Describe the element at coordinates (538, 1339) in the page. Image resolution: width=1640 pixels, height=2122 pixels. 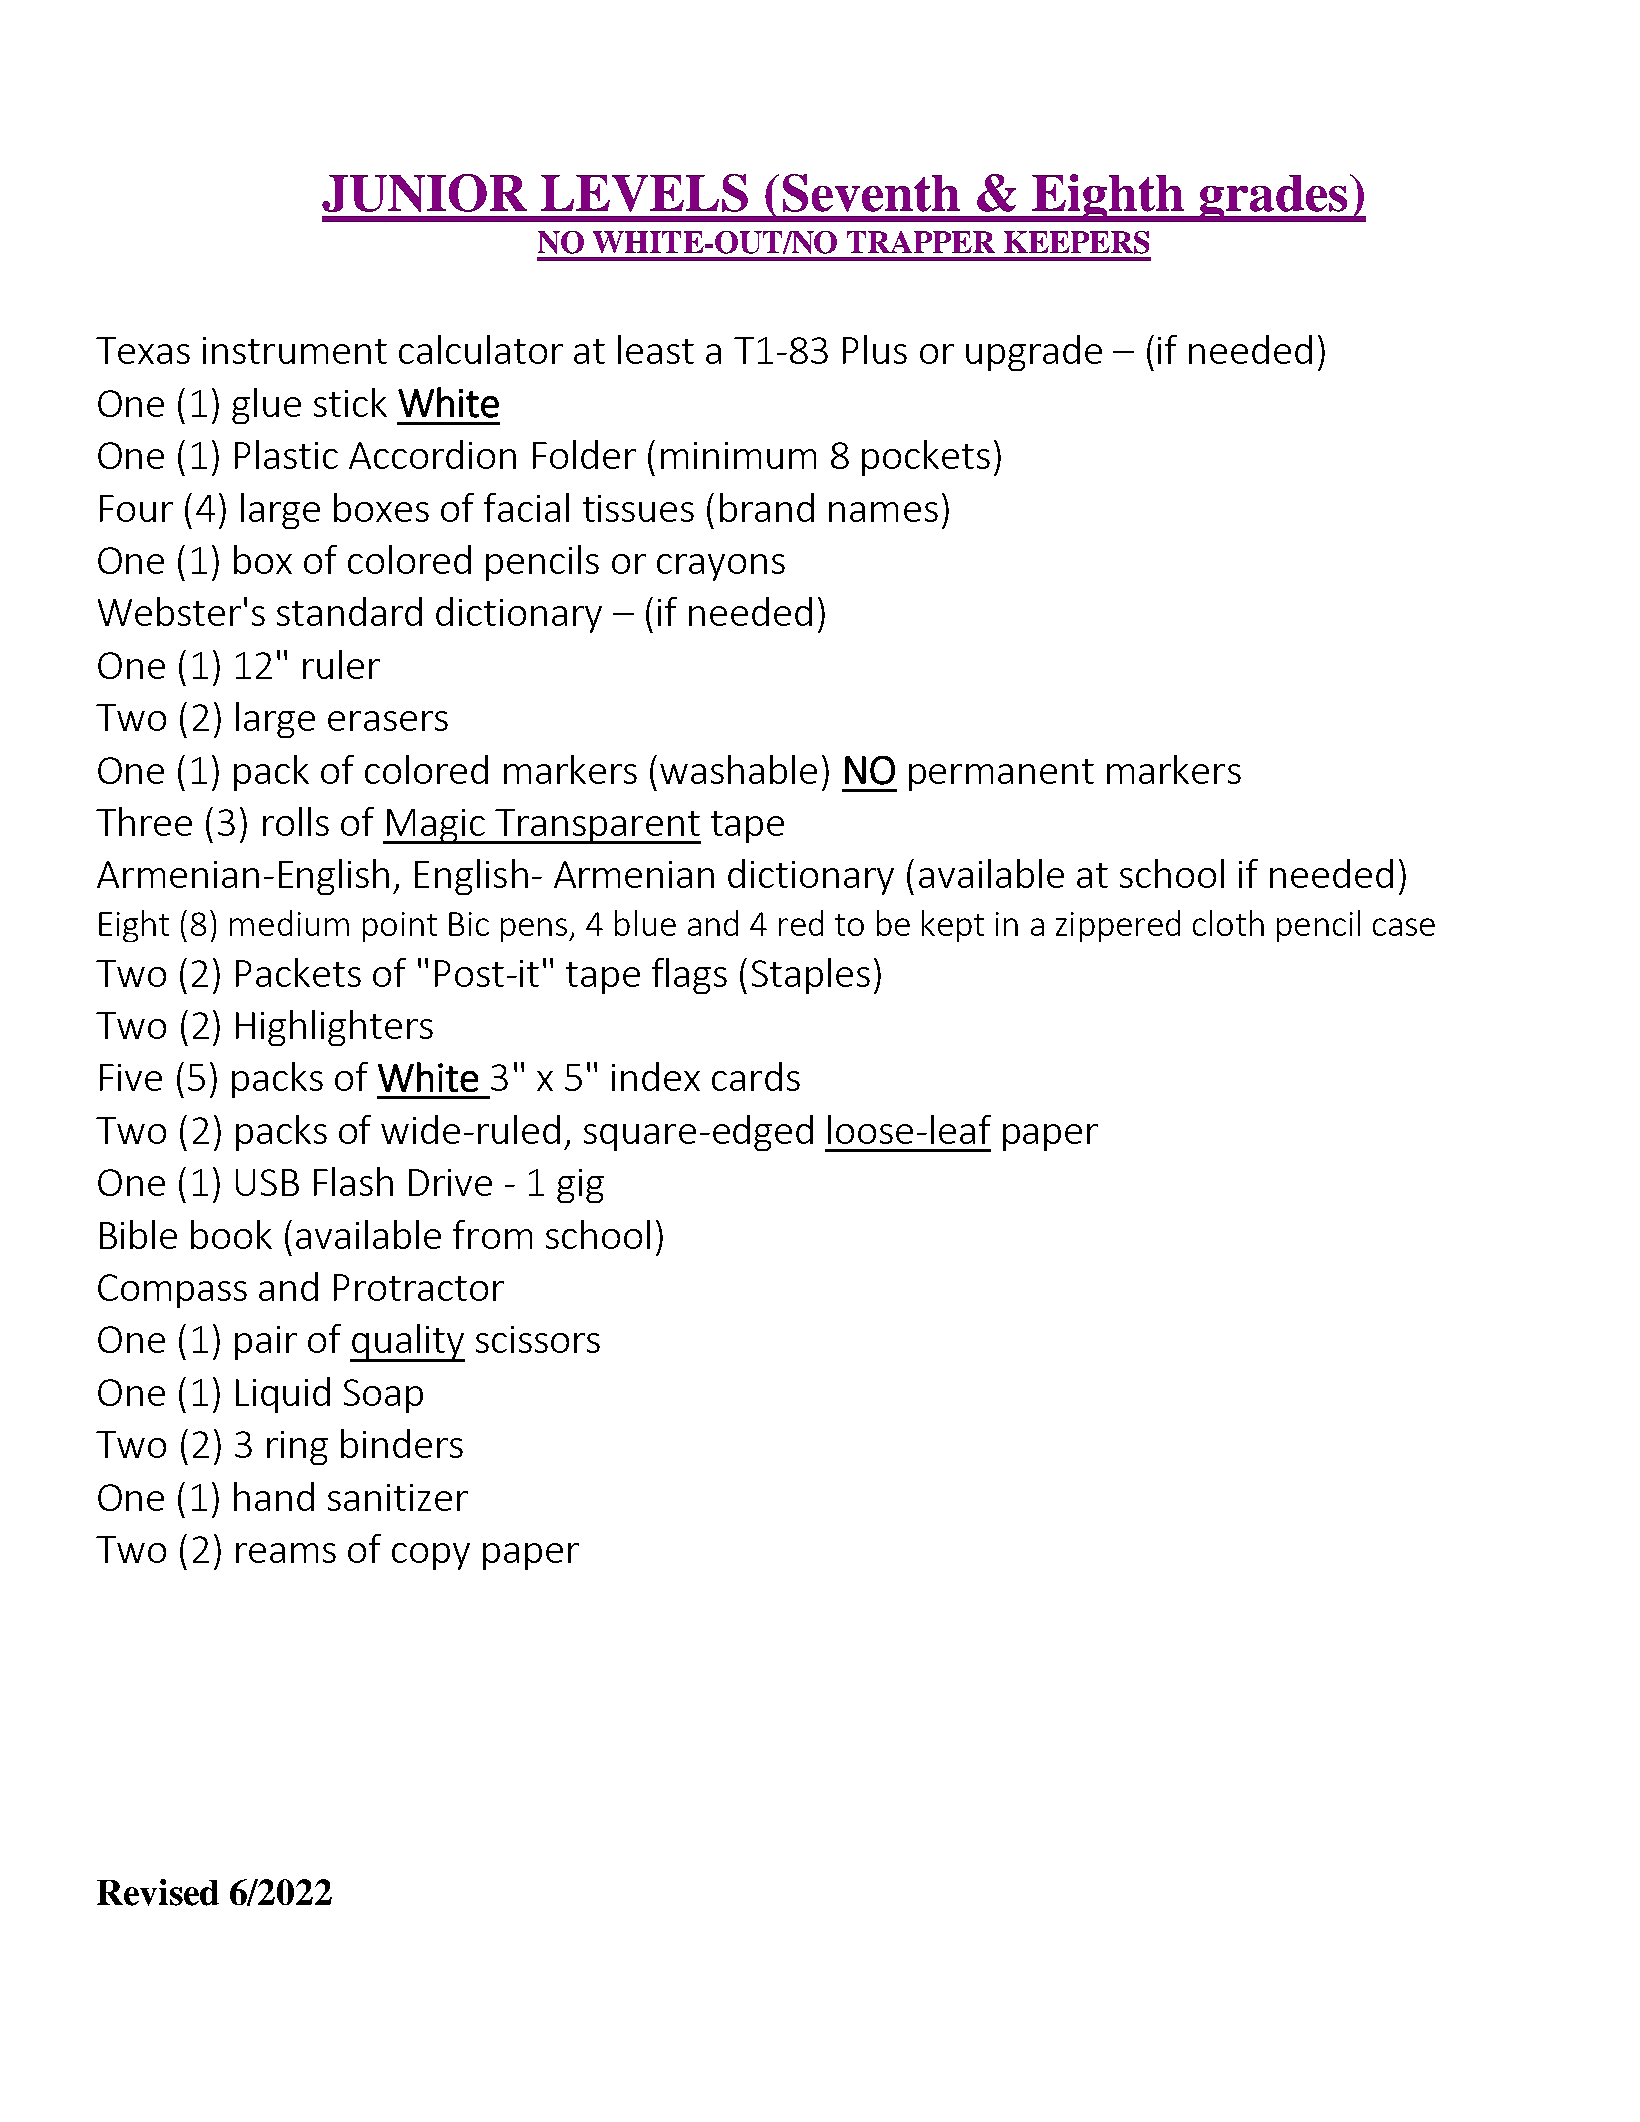
I see `scissors` at that location.
